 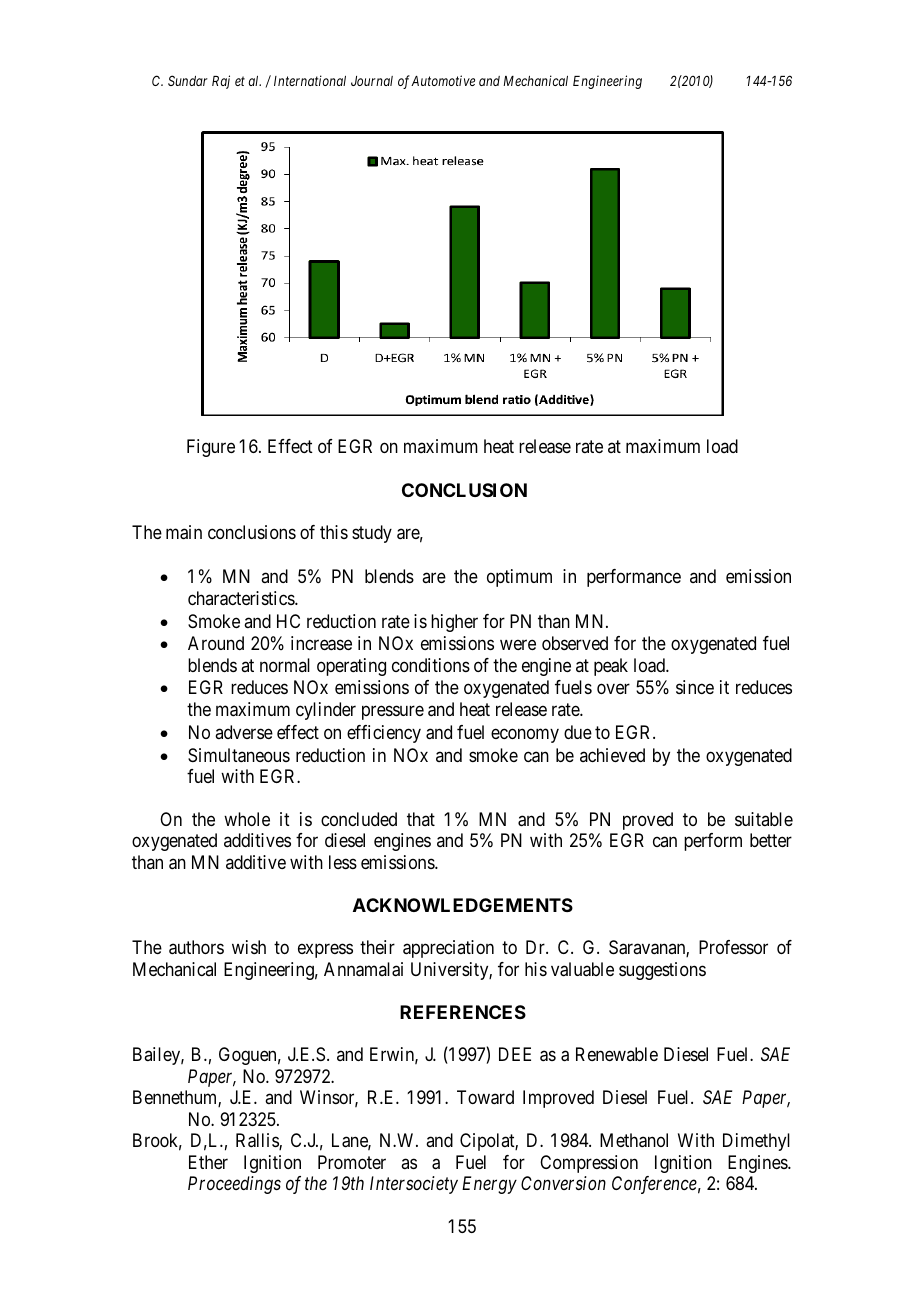 I want to click on whole, so click(x=247, y=819).
